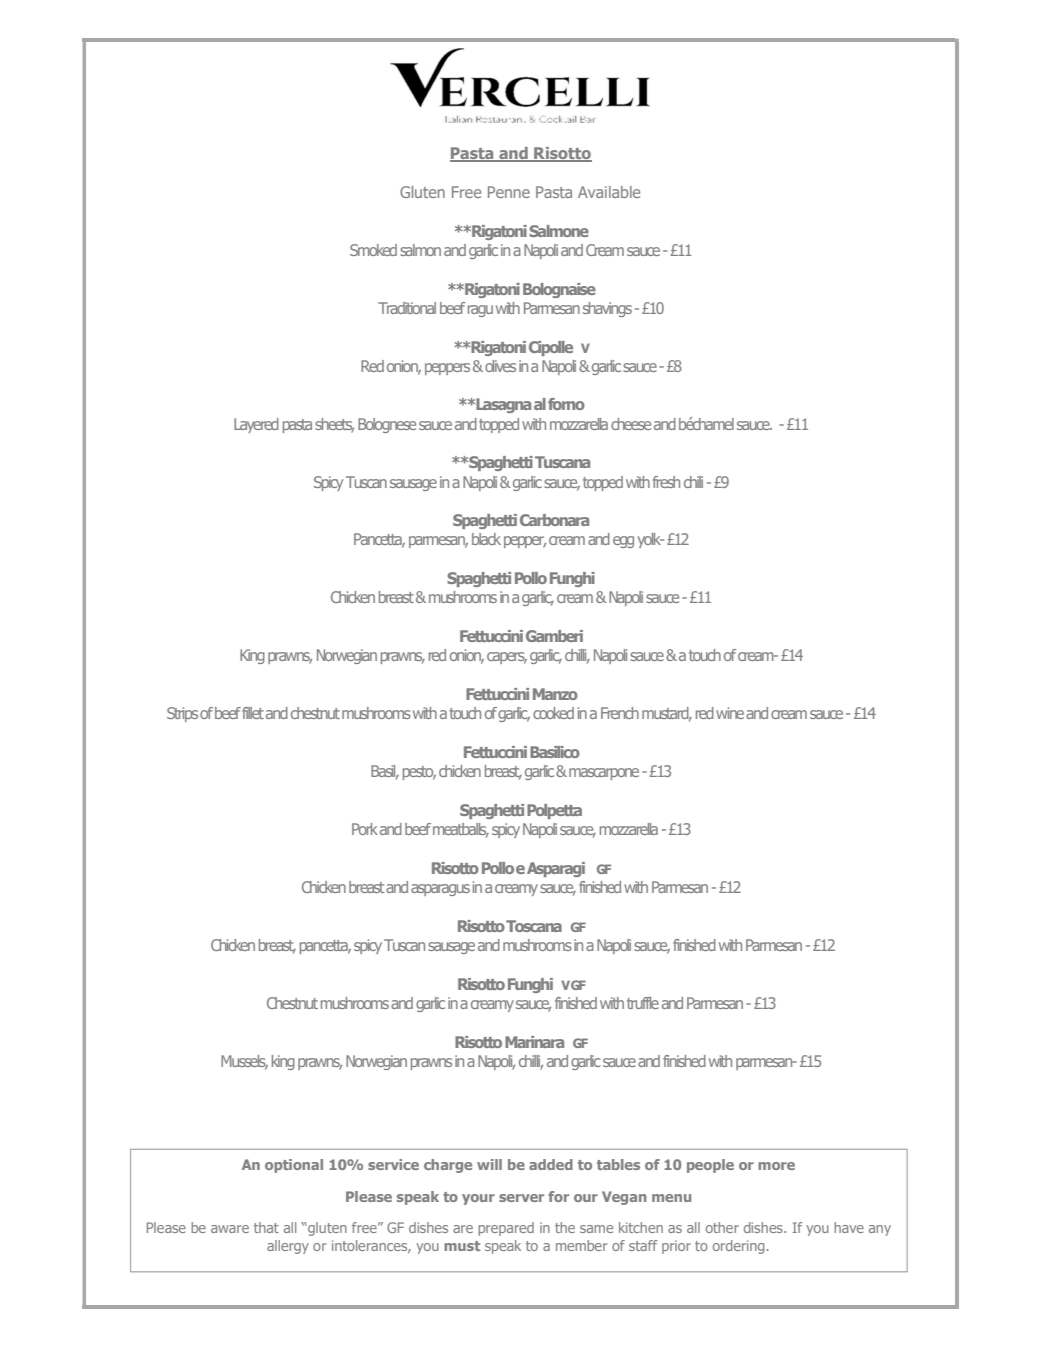  What do you see at coordinates (509, 192) in the screenshot?
I see `Penne` at bounding box center [509, 192].
